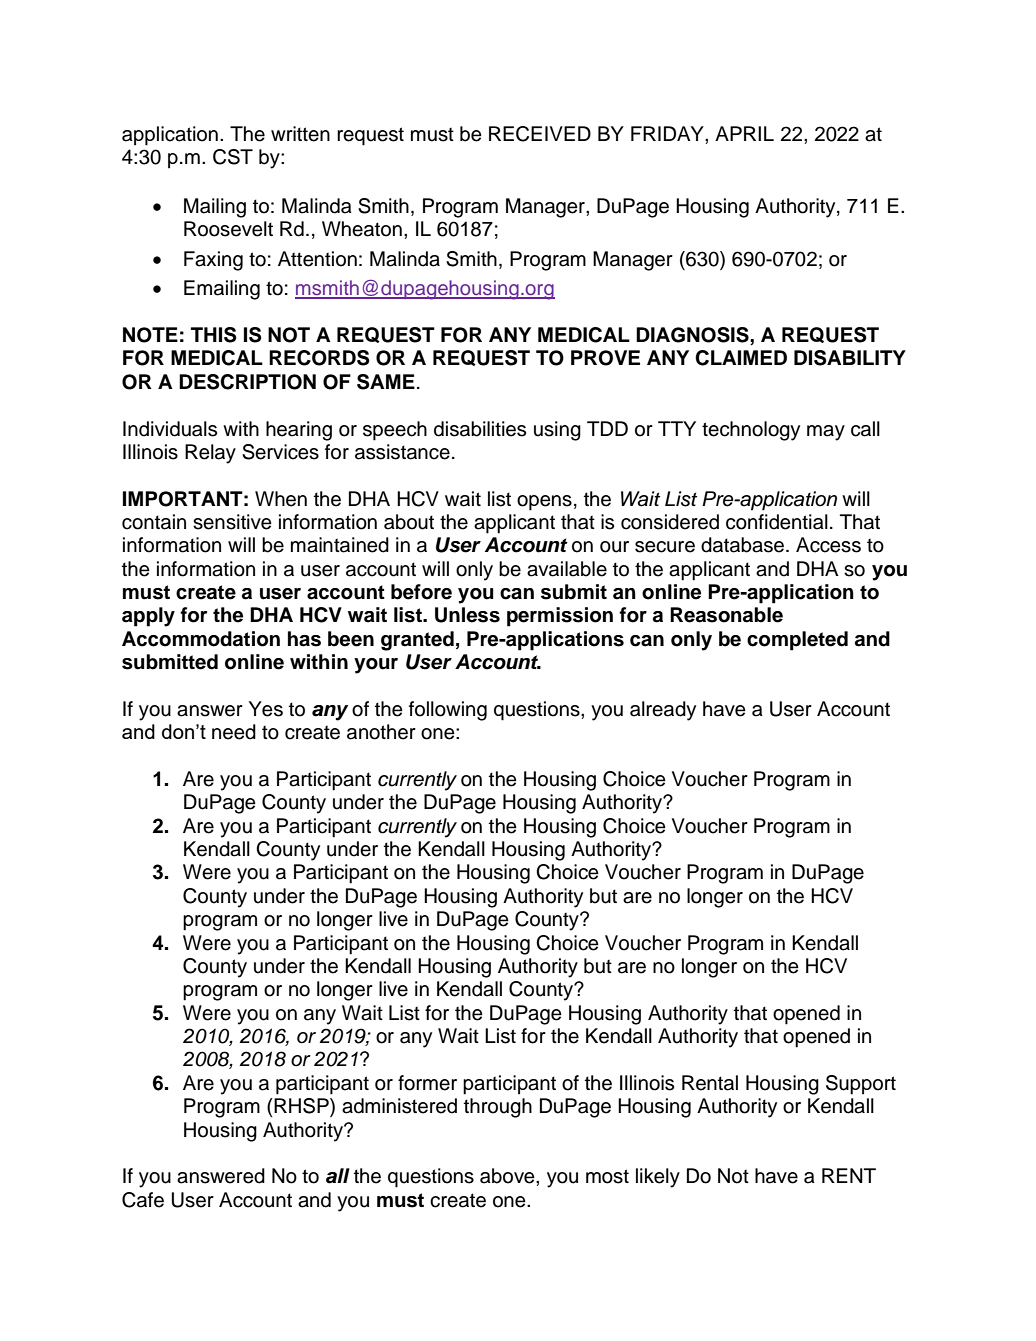 The image size is (1036, 1341). Describe the element at coordinates (427, 1083) in the screenshot. I see `former` at that location.
